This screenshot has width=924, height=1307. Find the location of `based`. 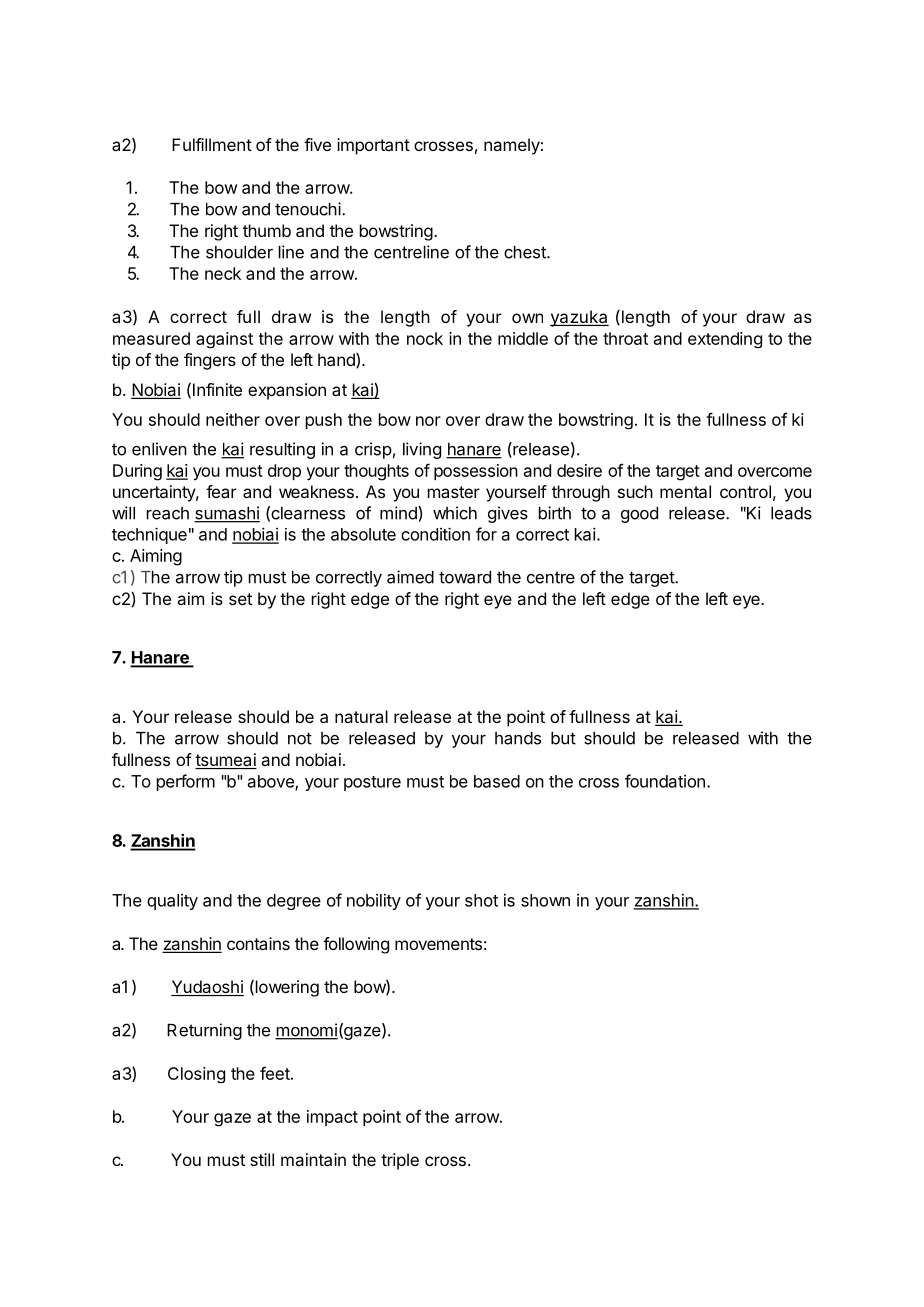

based is located at coordinates (497, 781).
